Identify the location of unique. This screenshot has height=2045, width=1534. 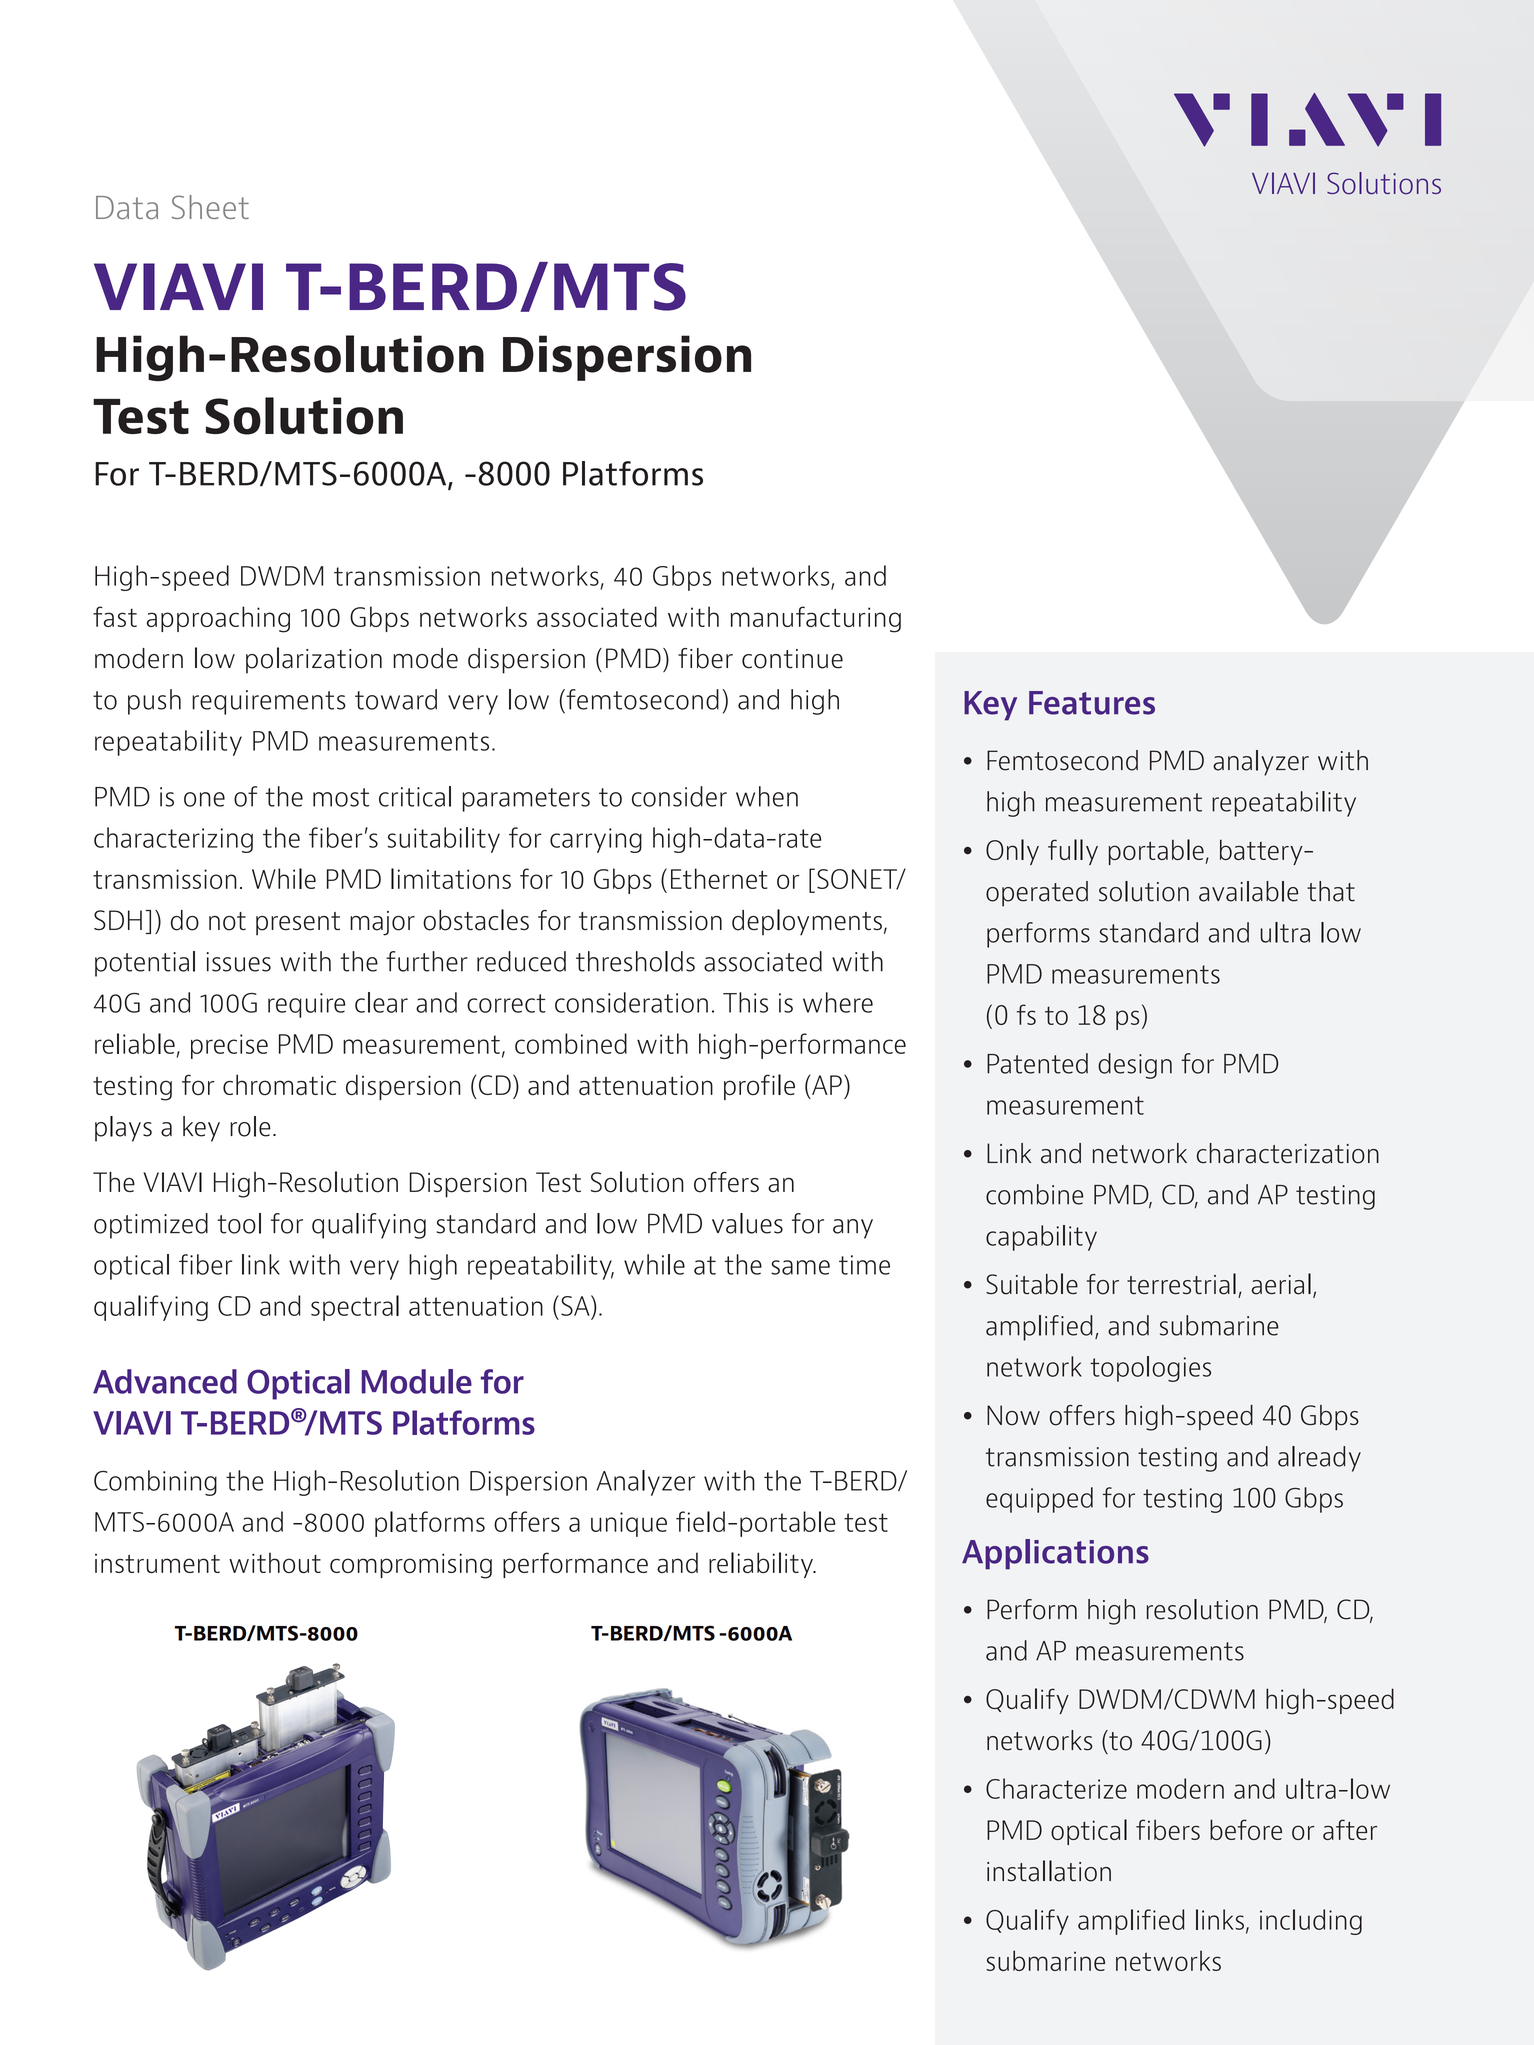
(629, 1524).
